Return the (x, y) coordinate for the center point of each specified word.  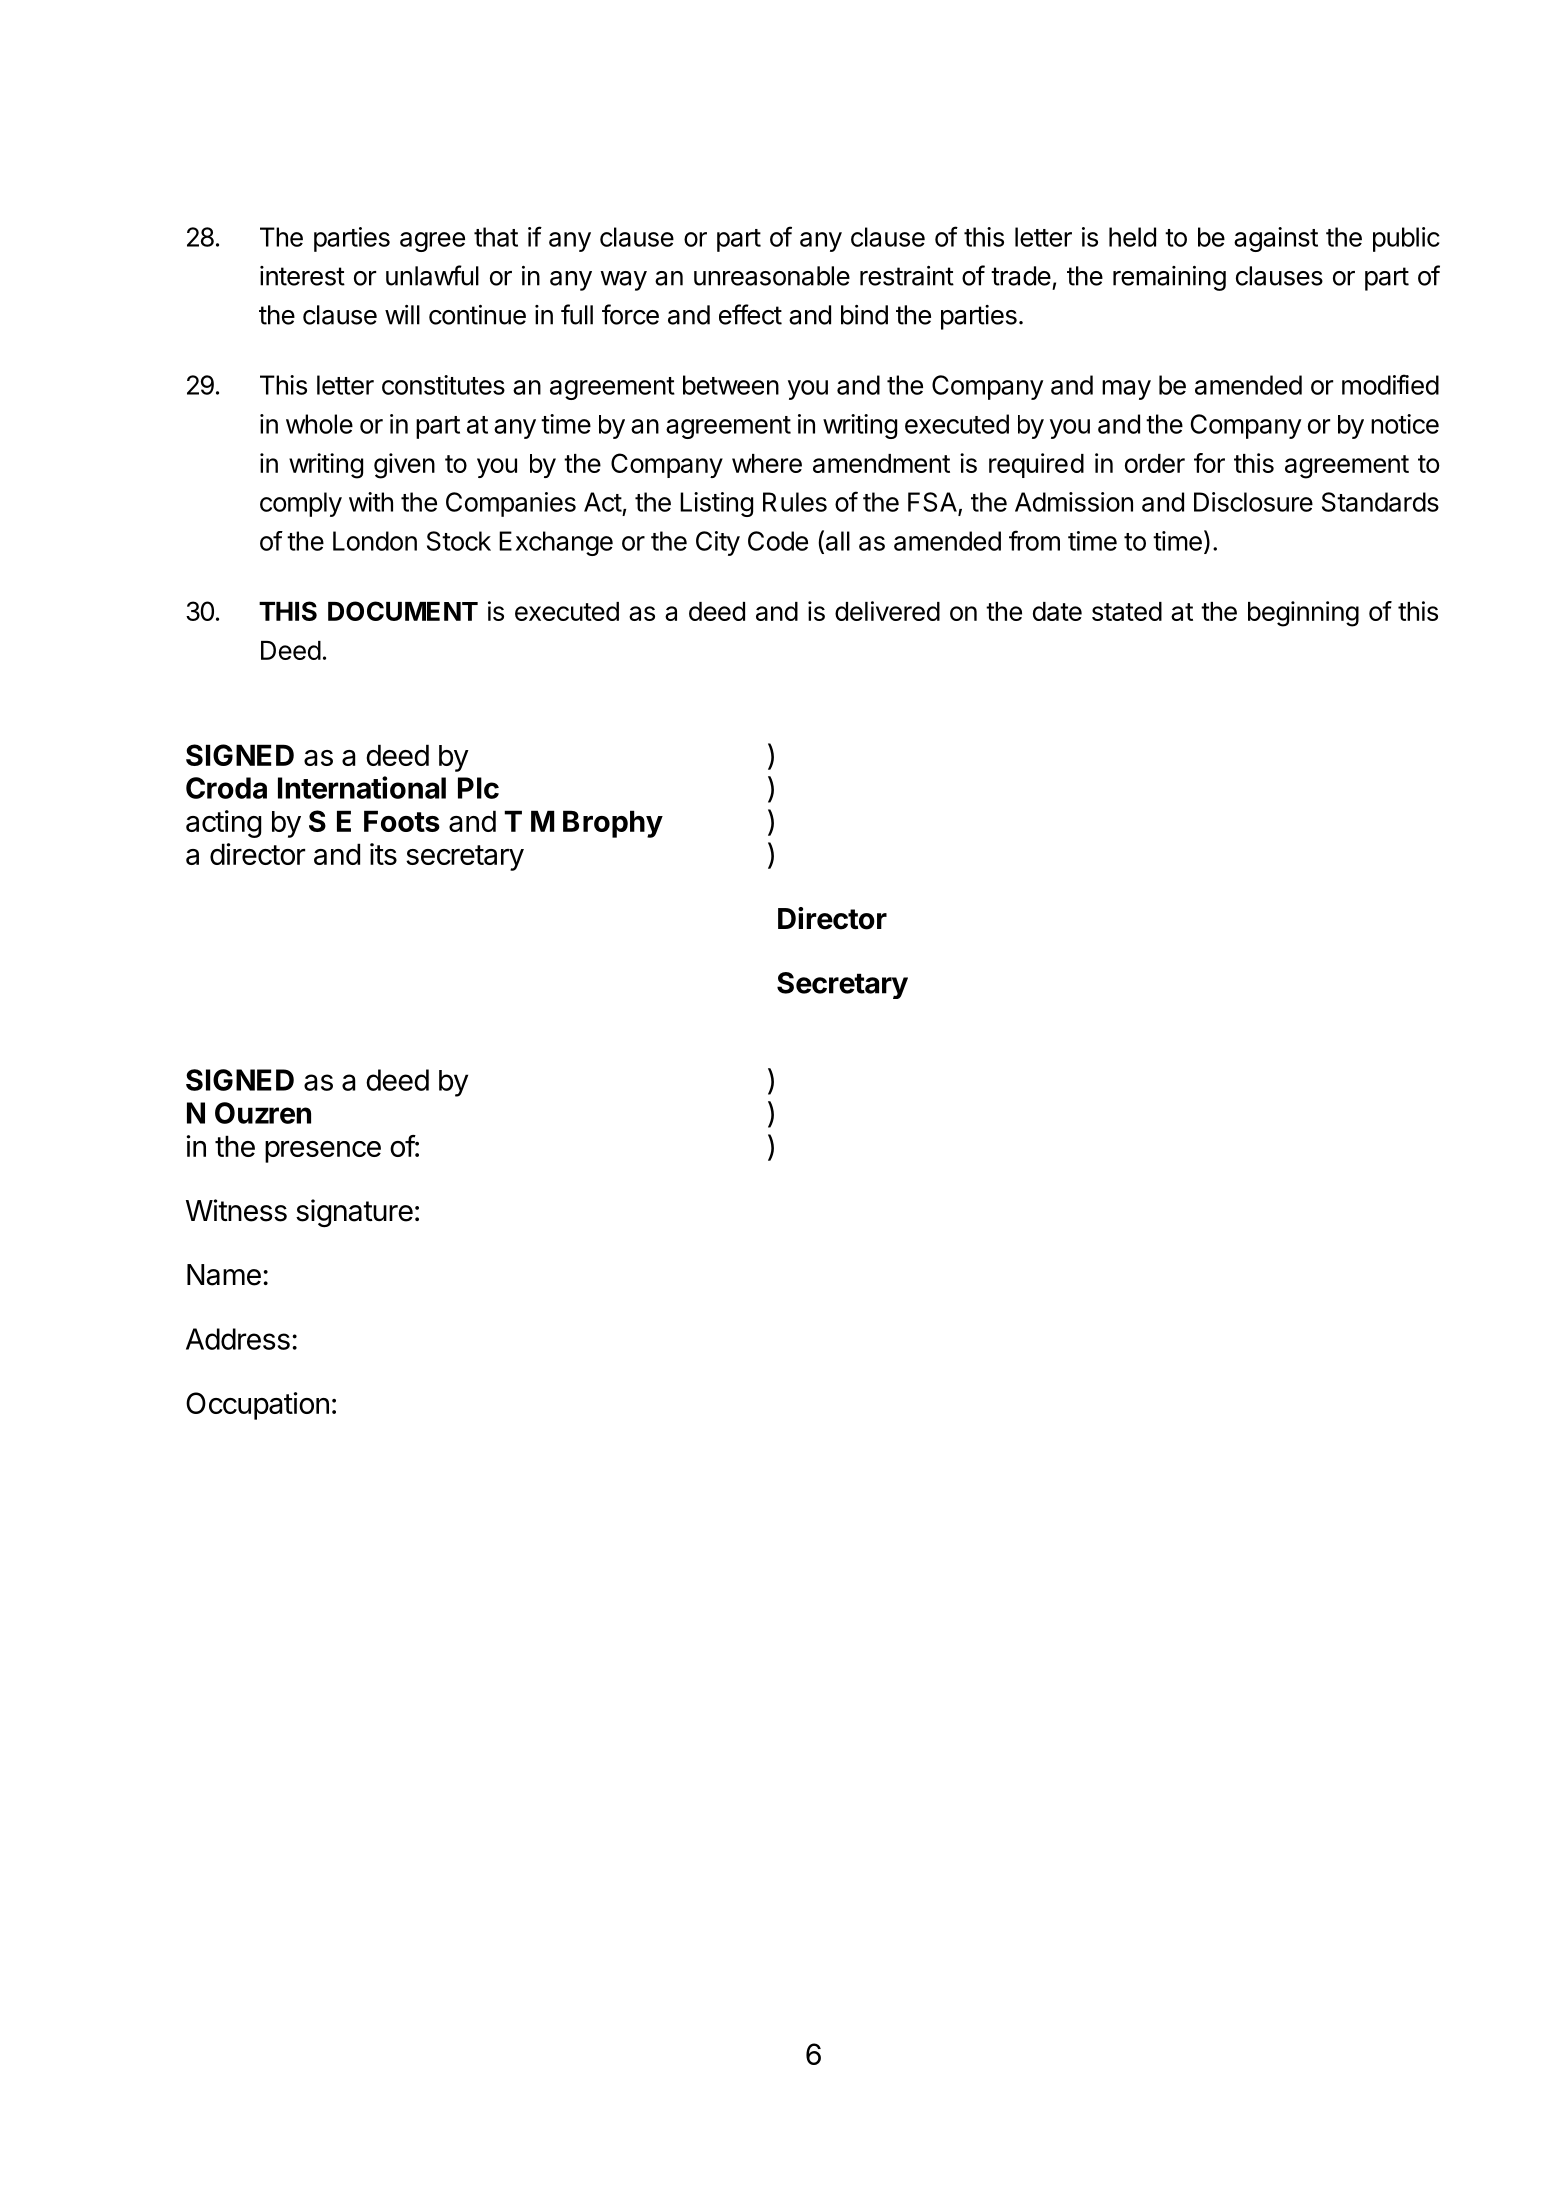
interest (302, 276)
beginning (1303, 614)
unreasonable (772, 276)
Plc (478, 788)
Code (778, 541)
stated (1127, 611)
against (1276, 239)
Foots (402, 821)
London (375, 541)
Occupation (257, 1406)
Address (238, 1339)
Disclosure (1253, 502)
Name (224, 1275)
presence (323, 1152)
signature (354, 1213)
